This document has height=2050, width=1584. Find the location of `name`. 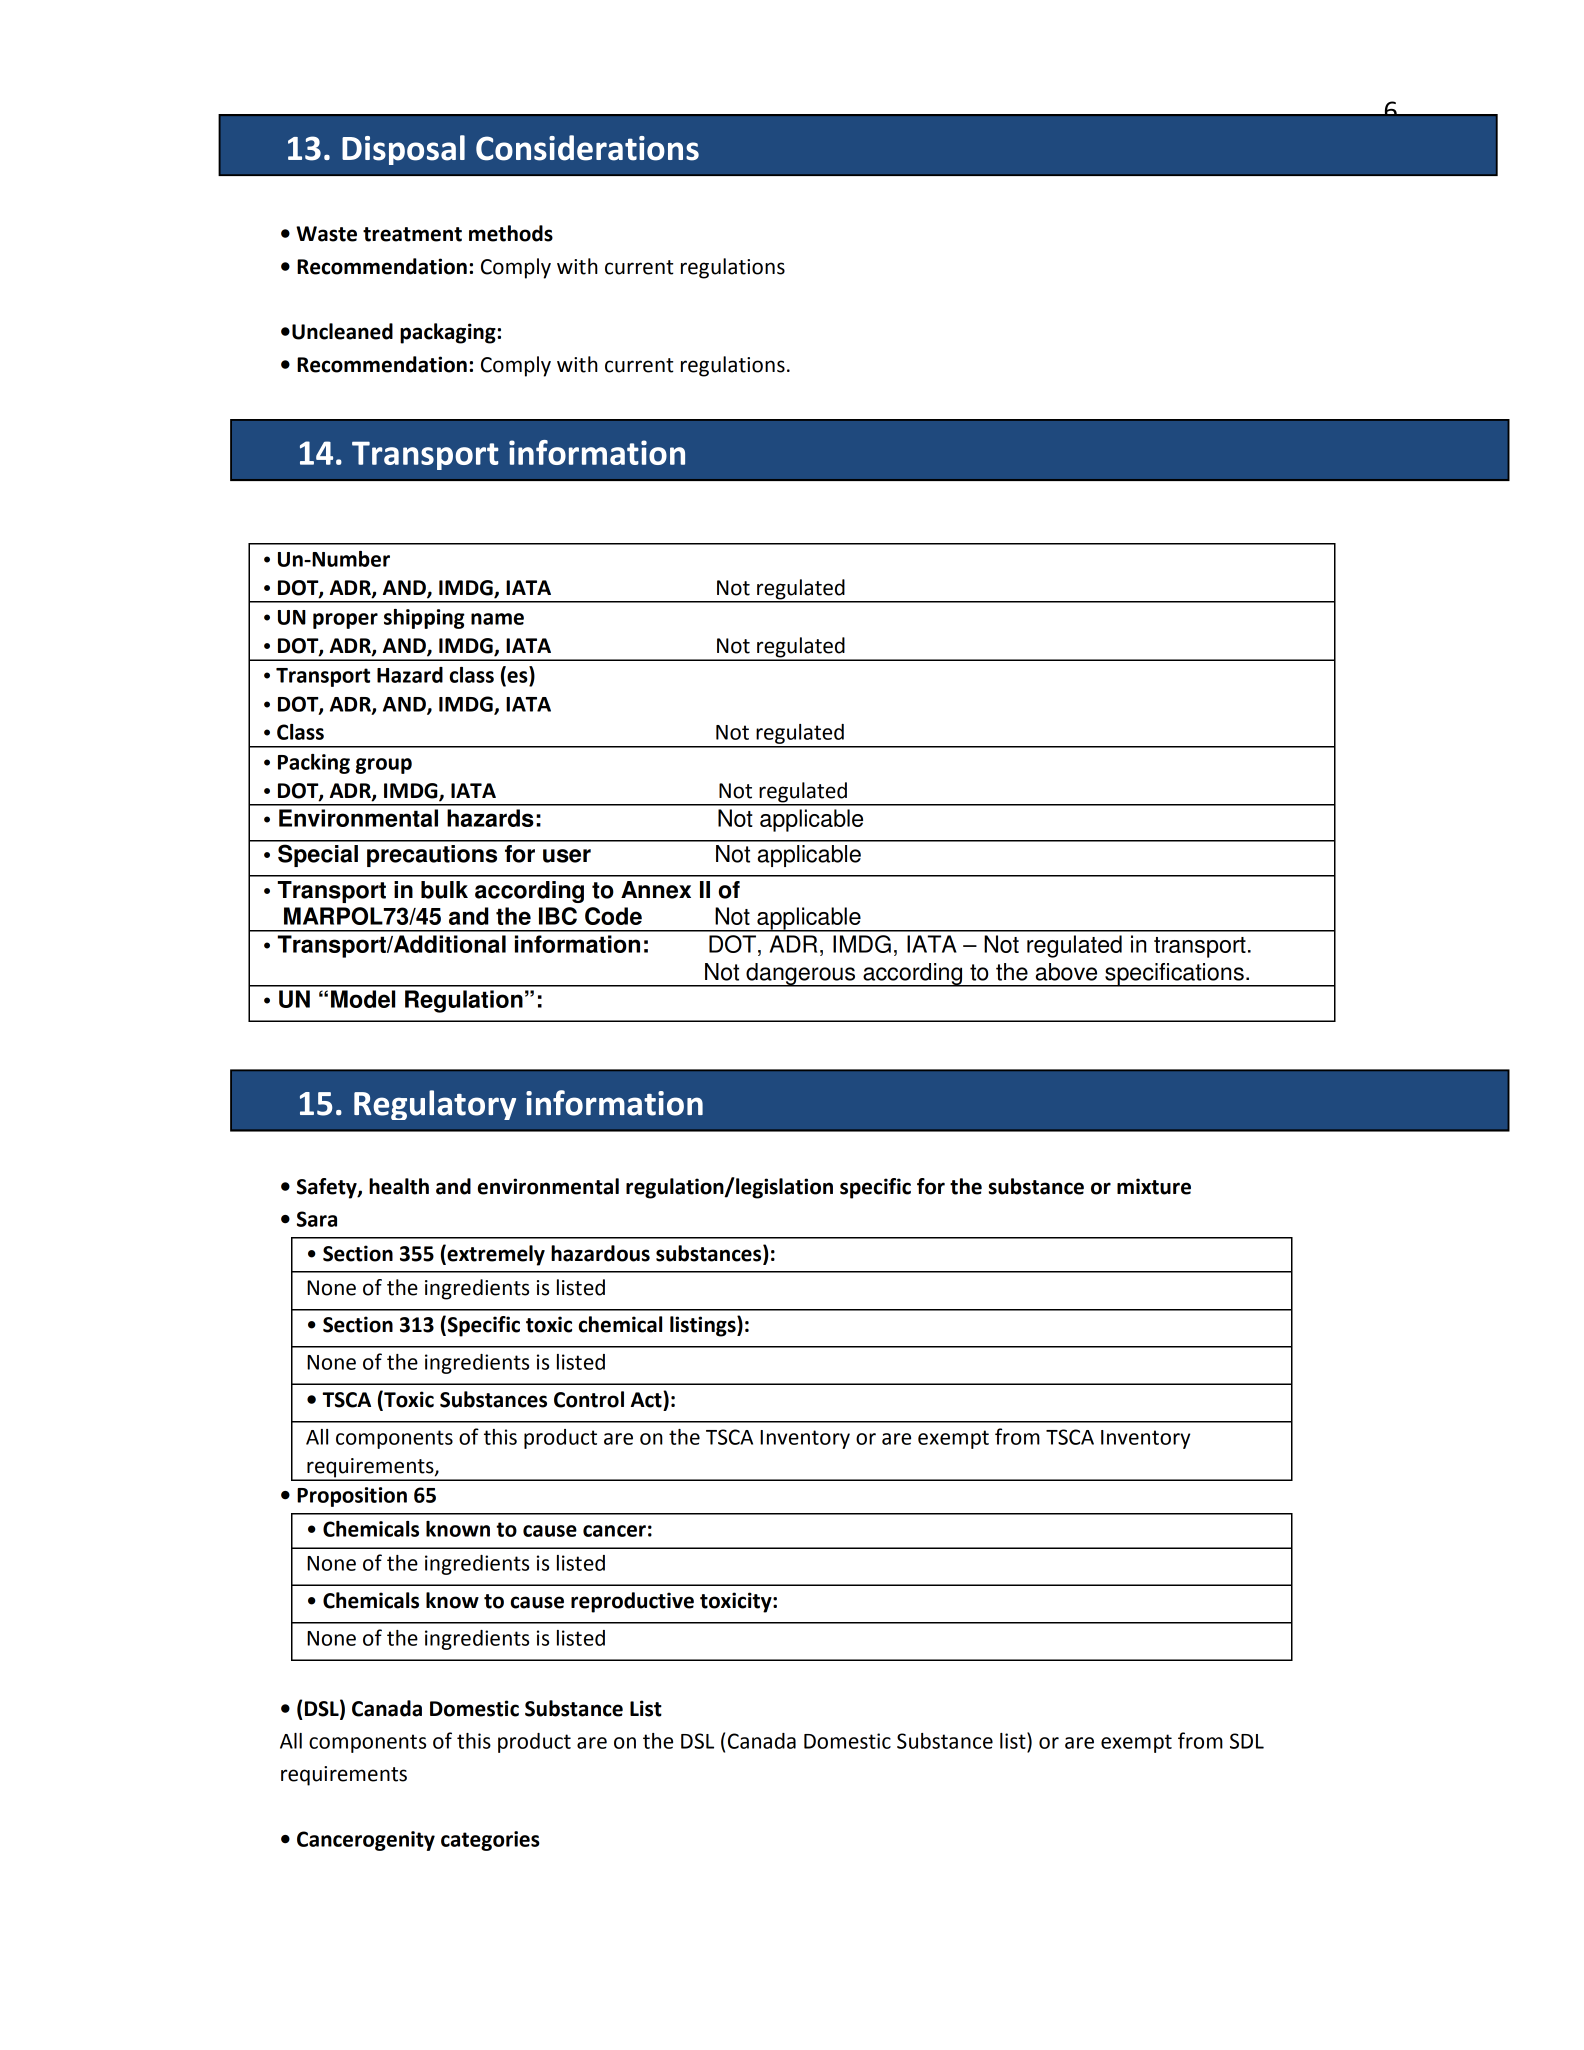

name is located at coordinates (497, 619).
